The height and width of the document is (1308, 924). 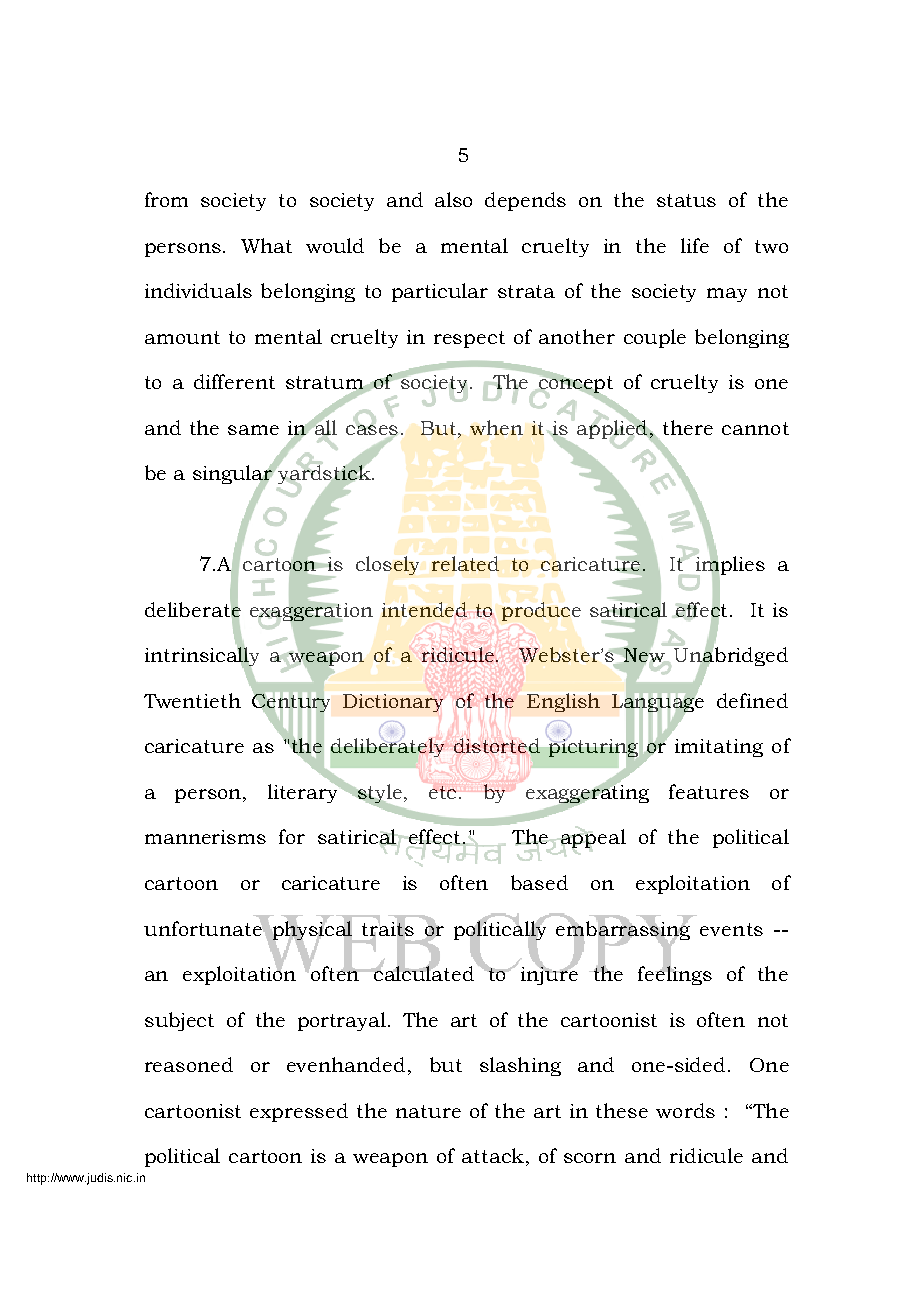 I want to click on events, so click(x=731, y=929).
